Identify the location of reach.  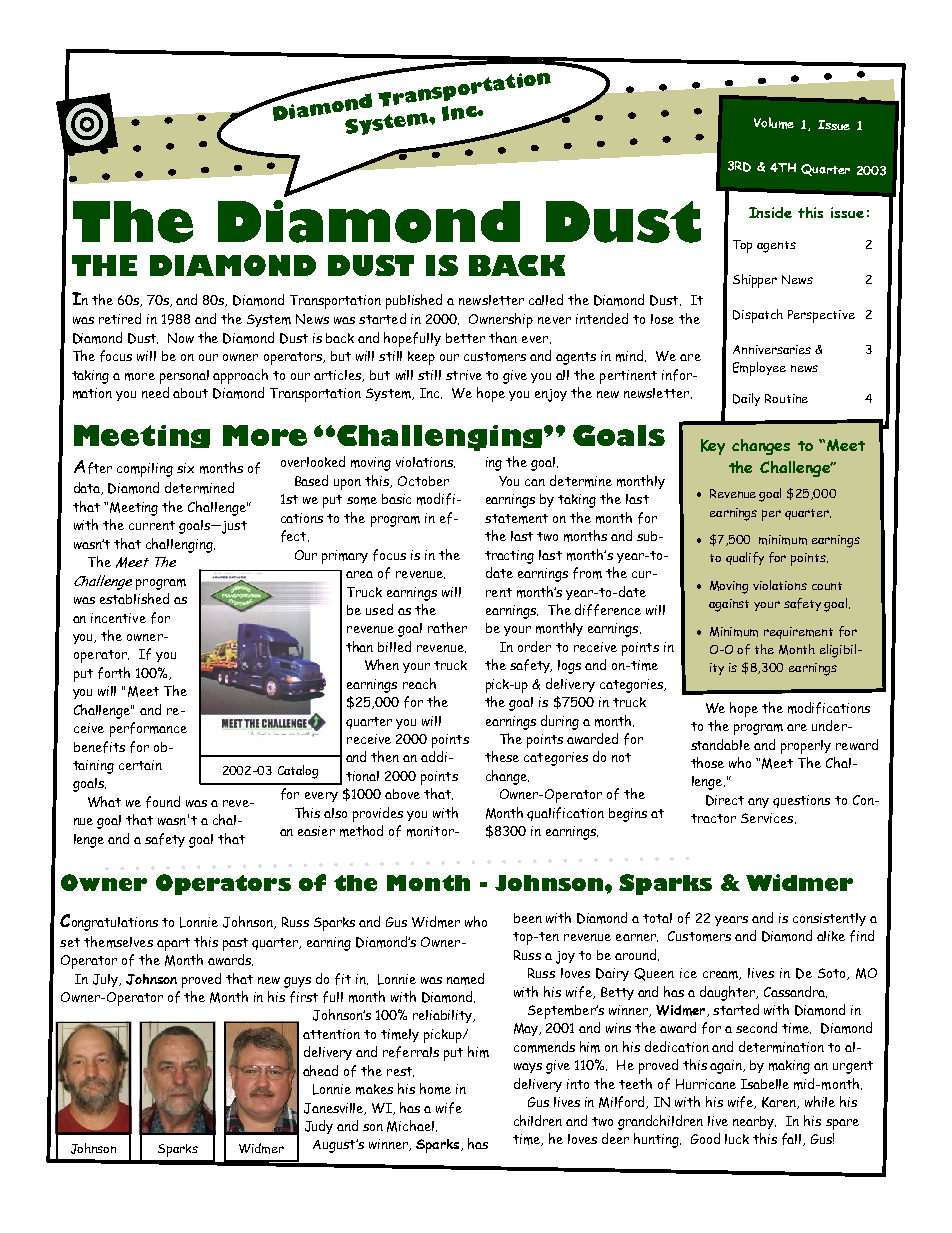
(419, 683).
